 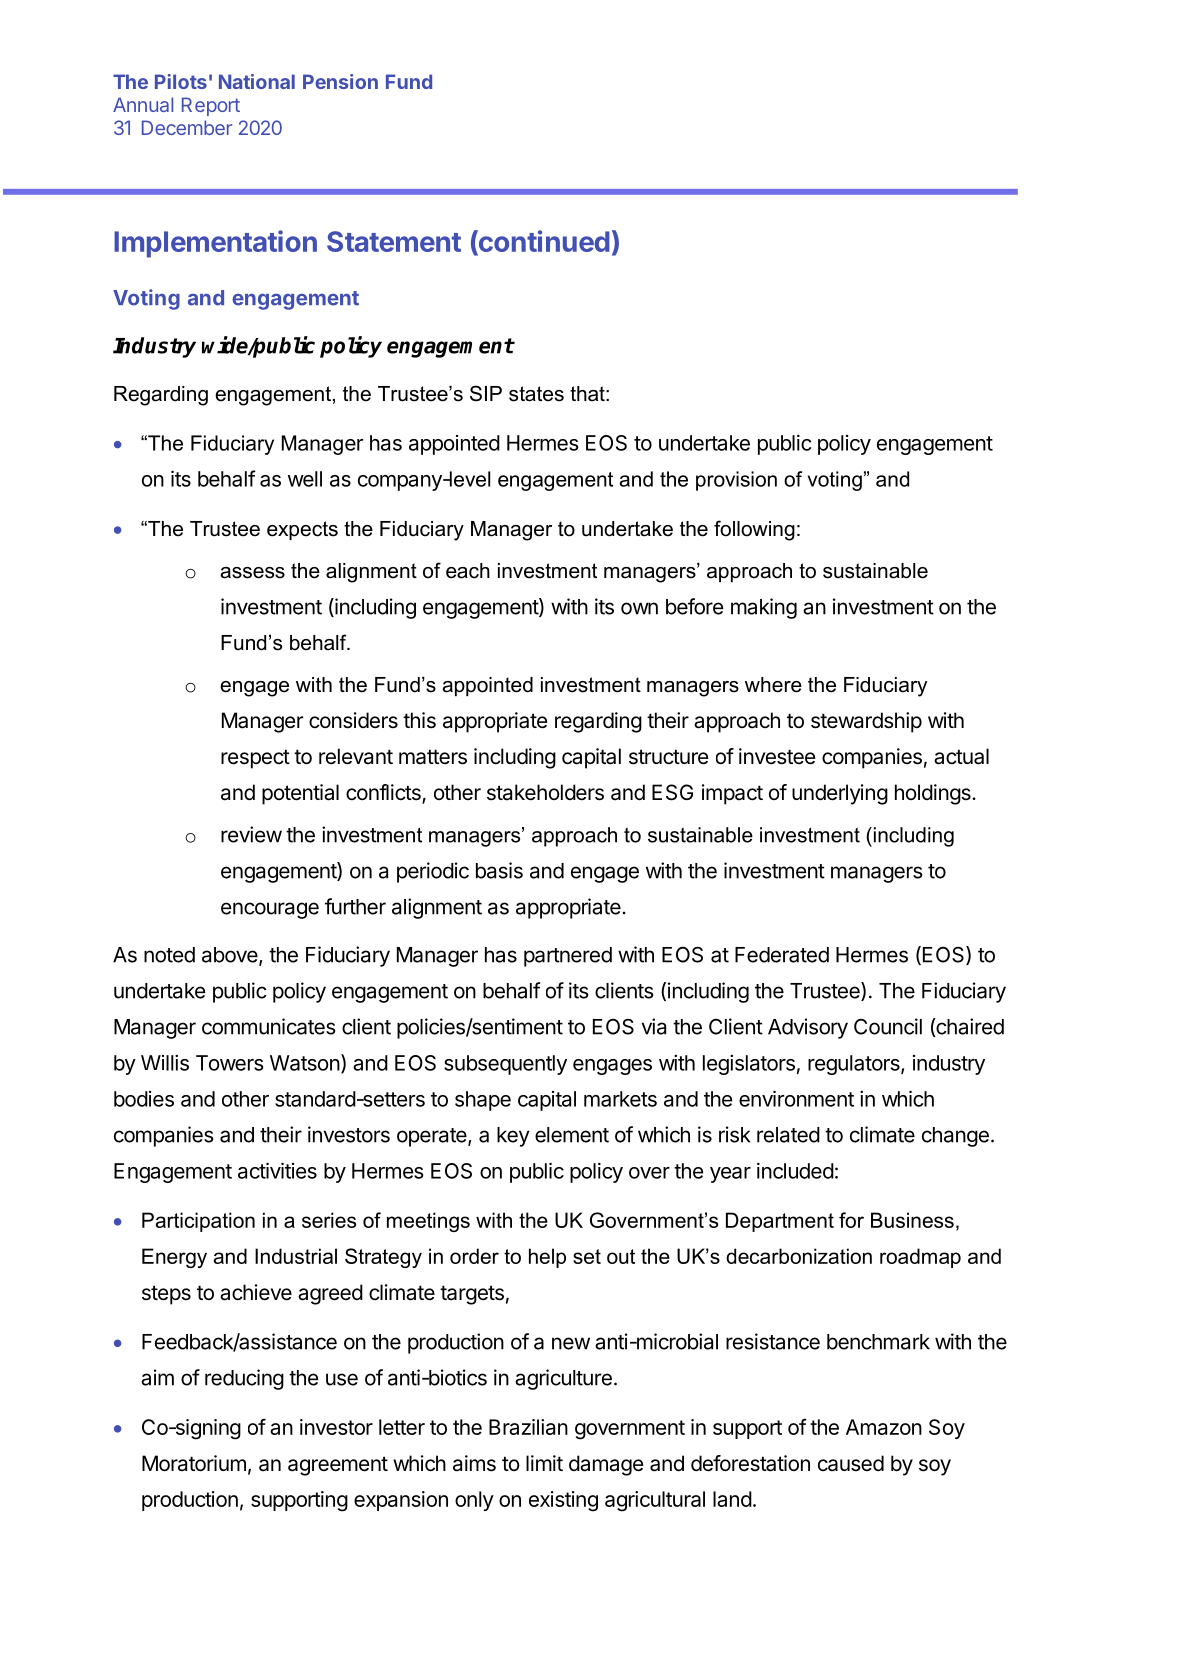 What do you see at coordinates (840, 794) in the image?
I see `underlying` at bounding box center [840, 794].
